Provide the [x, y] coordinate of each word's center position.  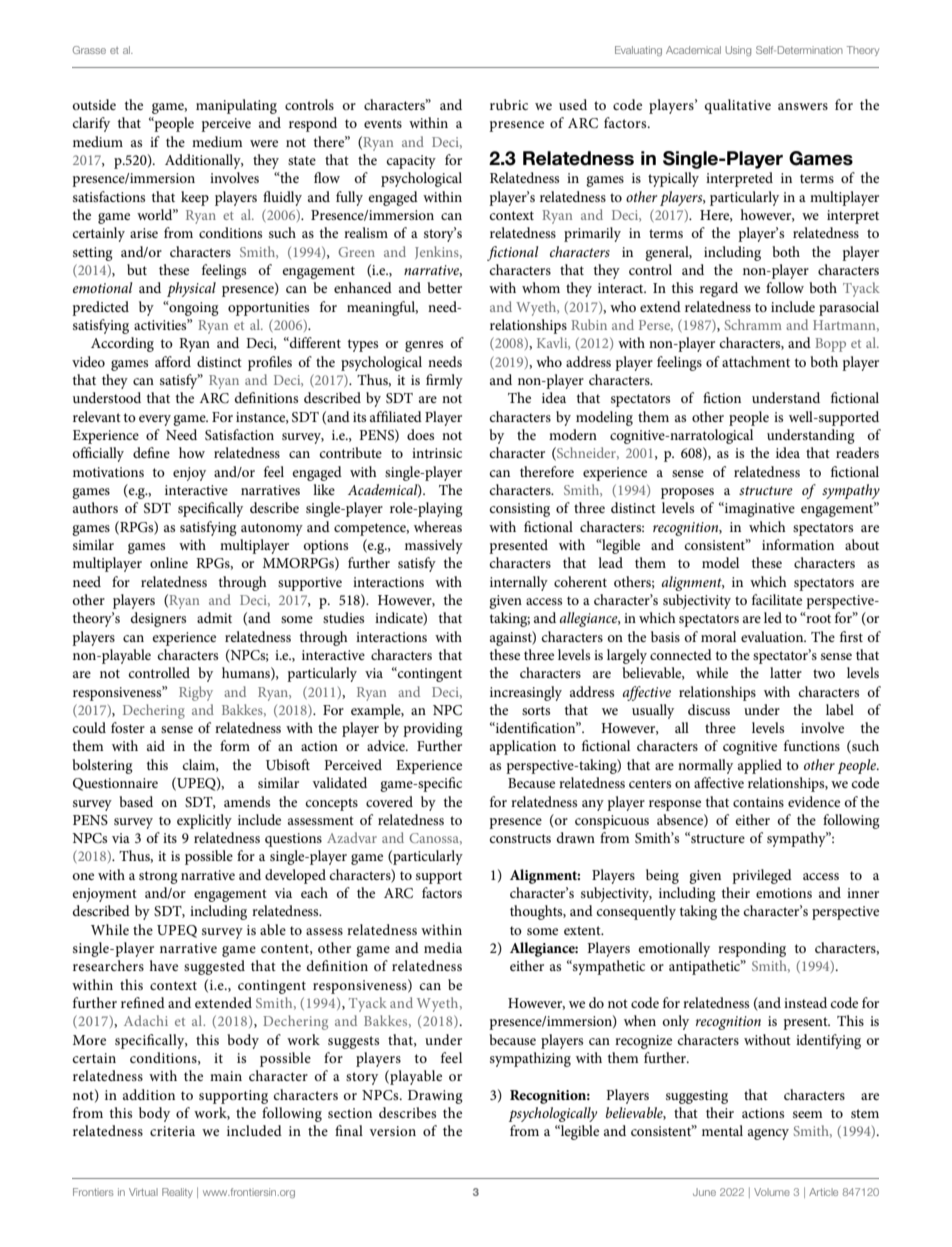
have [163, 965]
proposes [687, 493]
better [444, 287]
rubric [509, 104]
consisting [520, 510]
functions [812, 745]
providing [433, 729]
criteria [172, 1131]
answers [803, 106]
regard [719, 289]
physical [191, 289]
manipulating [236, 106]
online [169, 562]
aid [156, 745]
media [443, 947]
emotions [784, 893]
